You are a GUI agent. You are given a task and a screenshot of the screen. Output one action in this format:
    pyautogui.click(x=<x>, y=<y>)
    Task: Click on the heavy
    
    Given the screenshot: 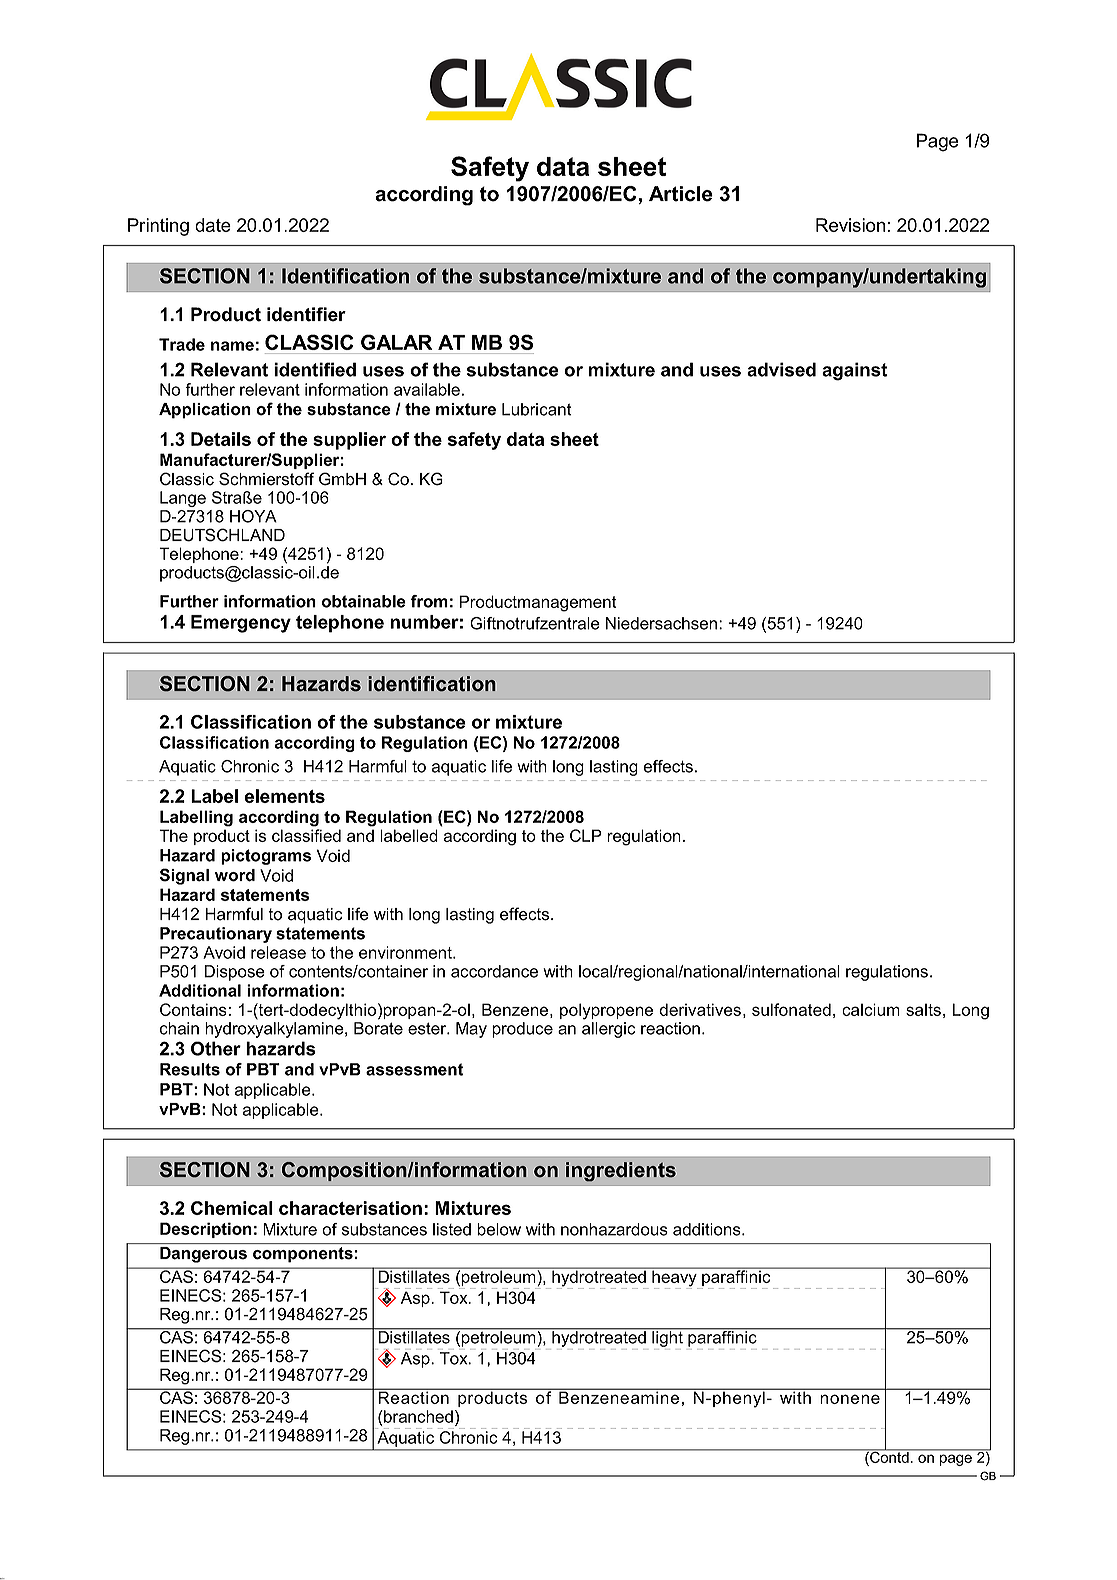 What is the action you would take?
    pyautogui.click(x=674, y=1278)
